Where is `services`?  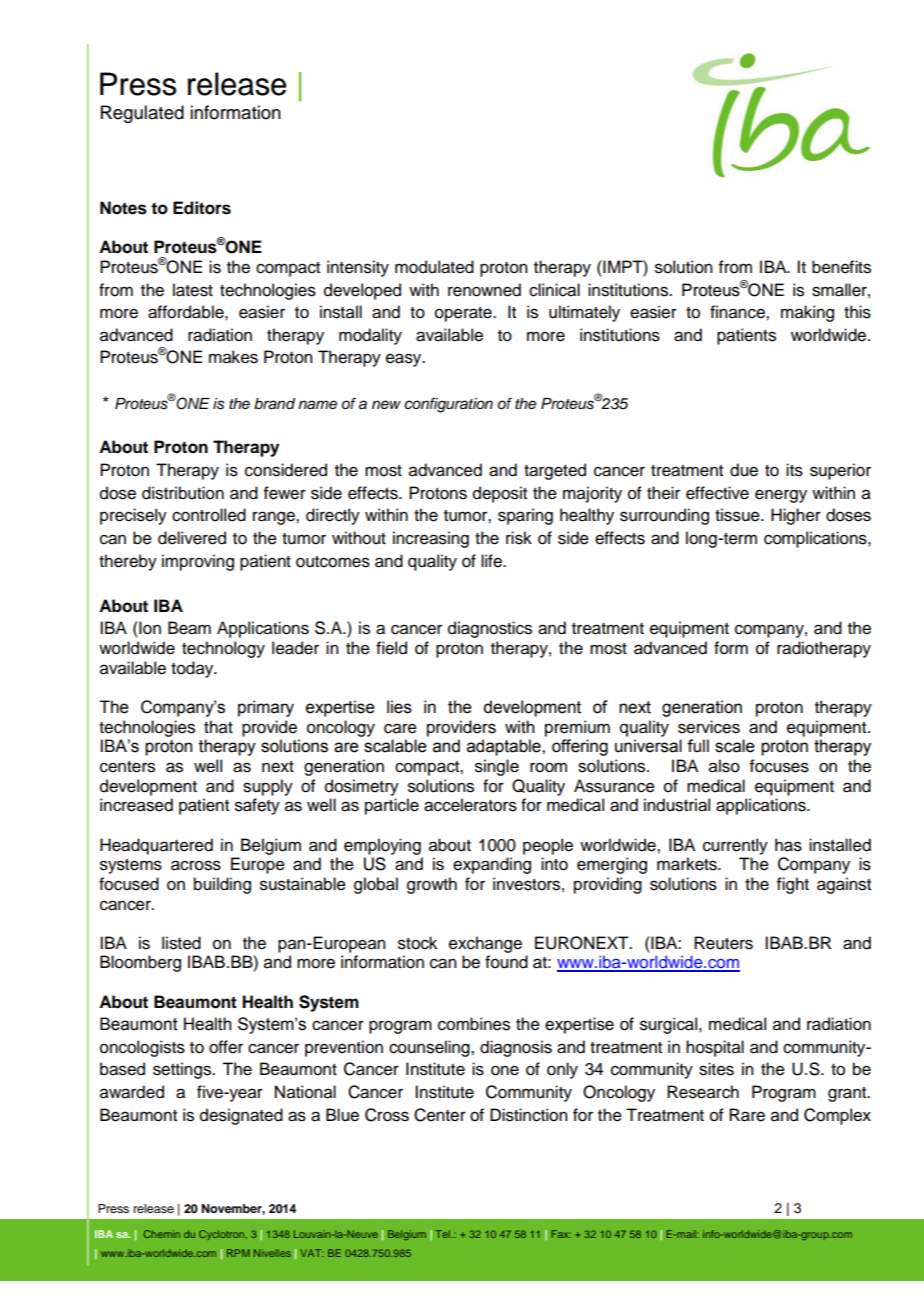 services is located at coordinates (709, 727).
